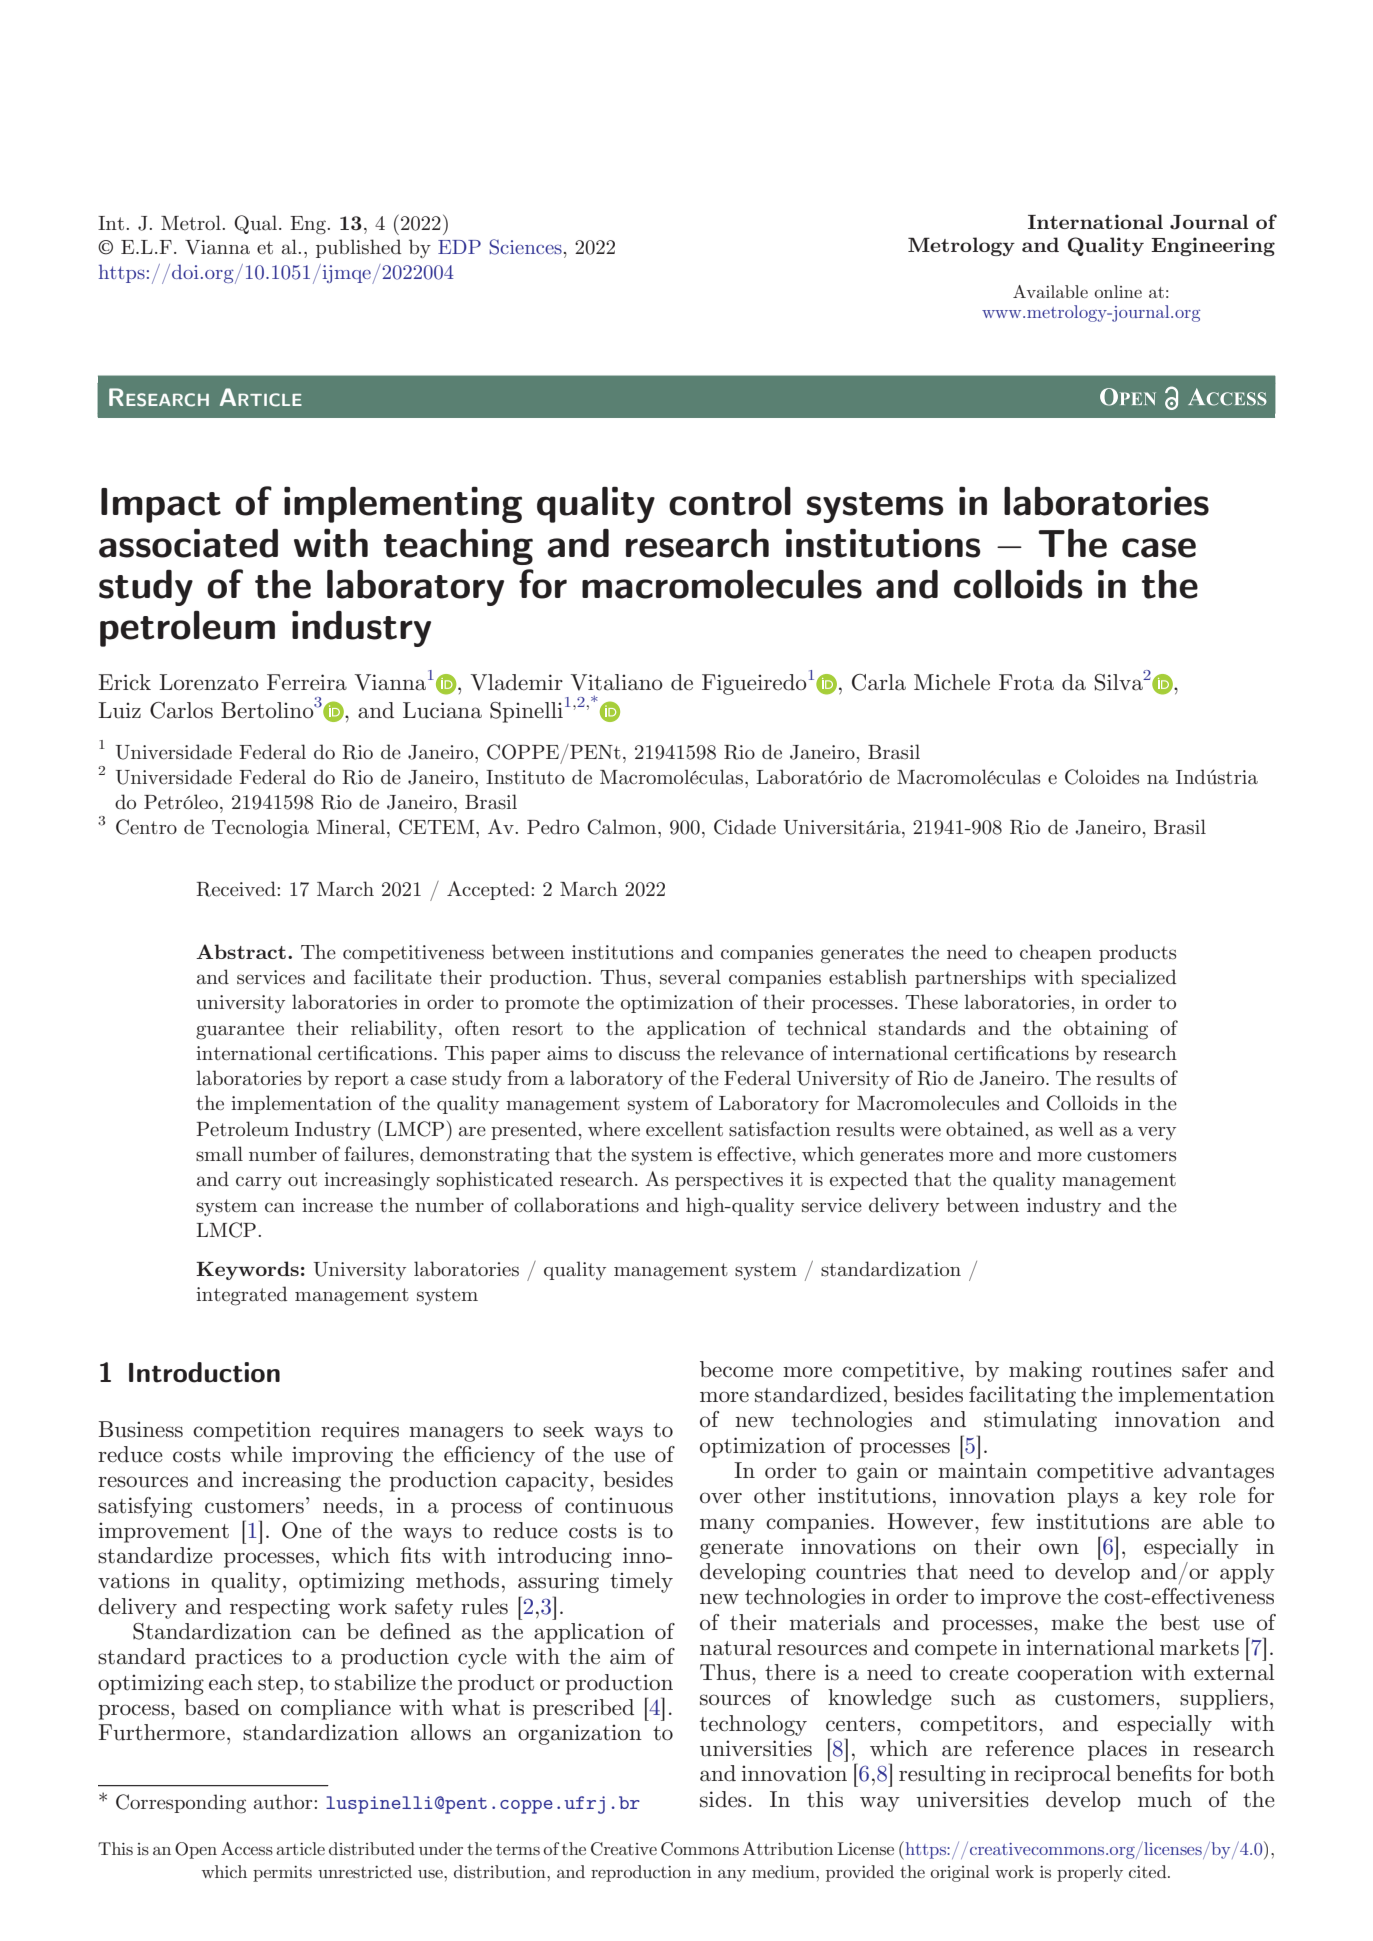 This screenshot has width=1373, height=1941. Describe the element at coordinates (247, 1848) in the screenshot. I see `Access` at that location.
